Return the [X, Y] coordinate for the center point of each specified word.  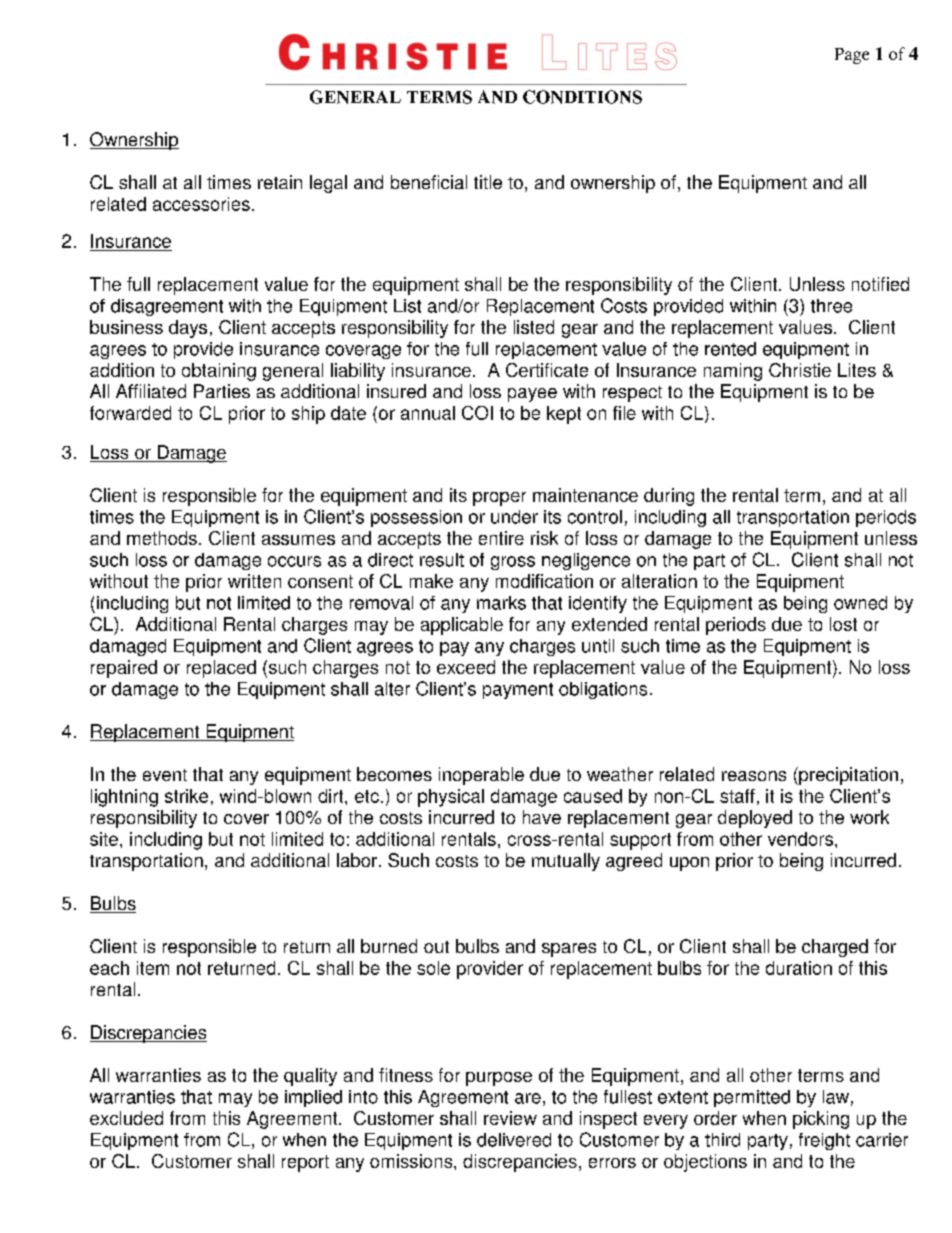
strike [186, 796]
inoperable [481, 776]
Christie [800, 370]
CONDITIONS [582, 97]
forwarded [130, 413]
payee [532, 395]
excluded [126, 1118]
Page [852, 56]
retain [280, 182]
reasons [754, 776]
